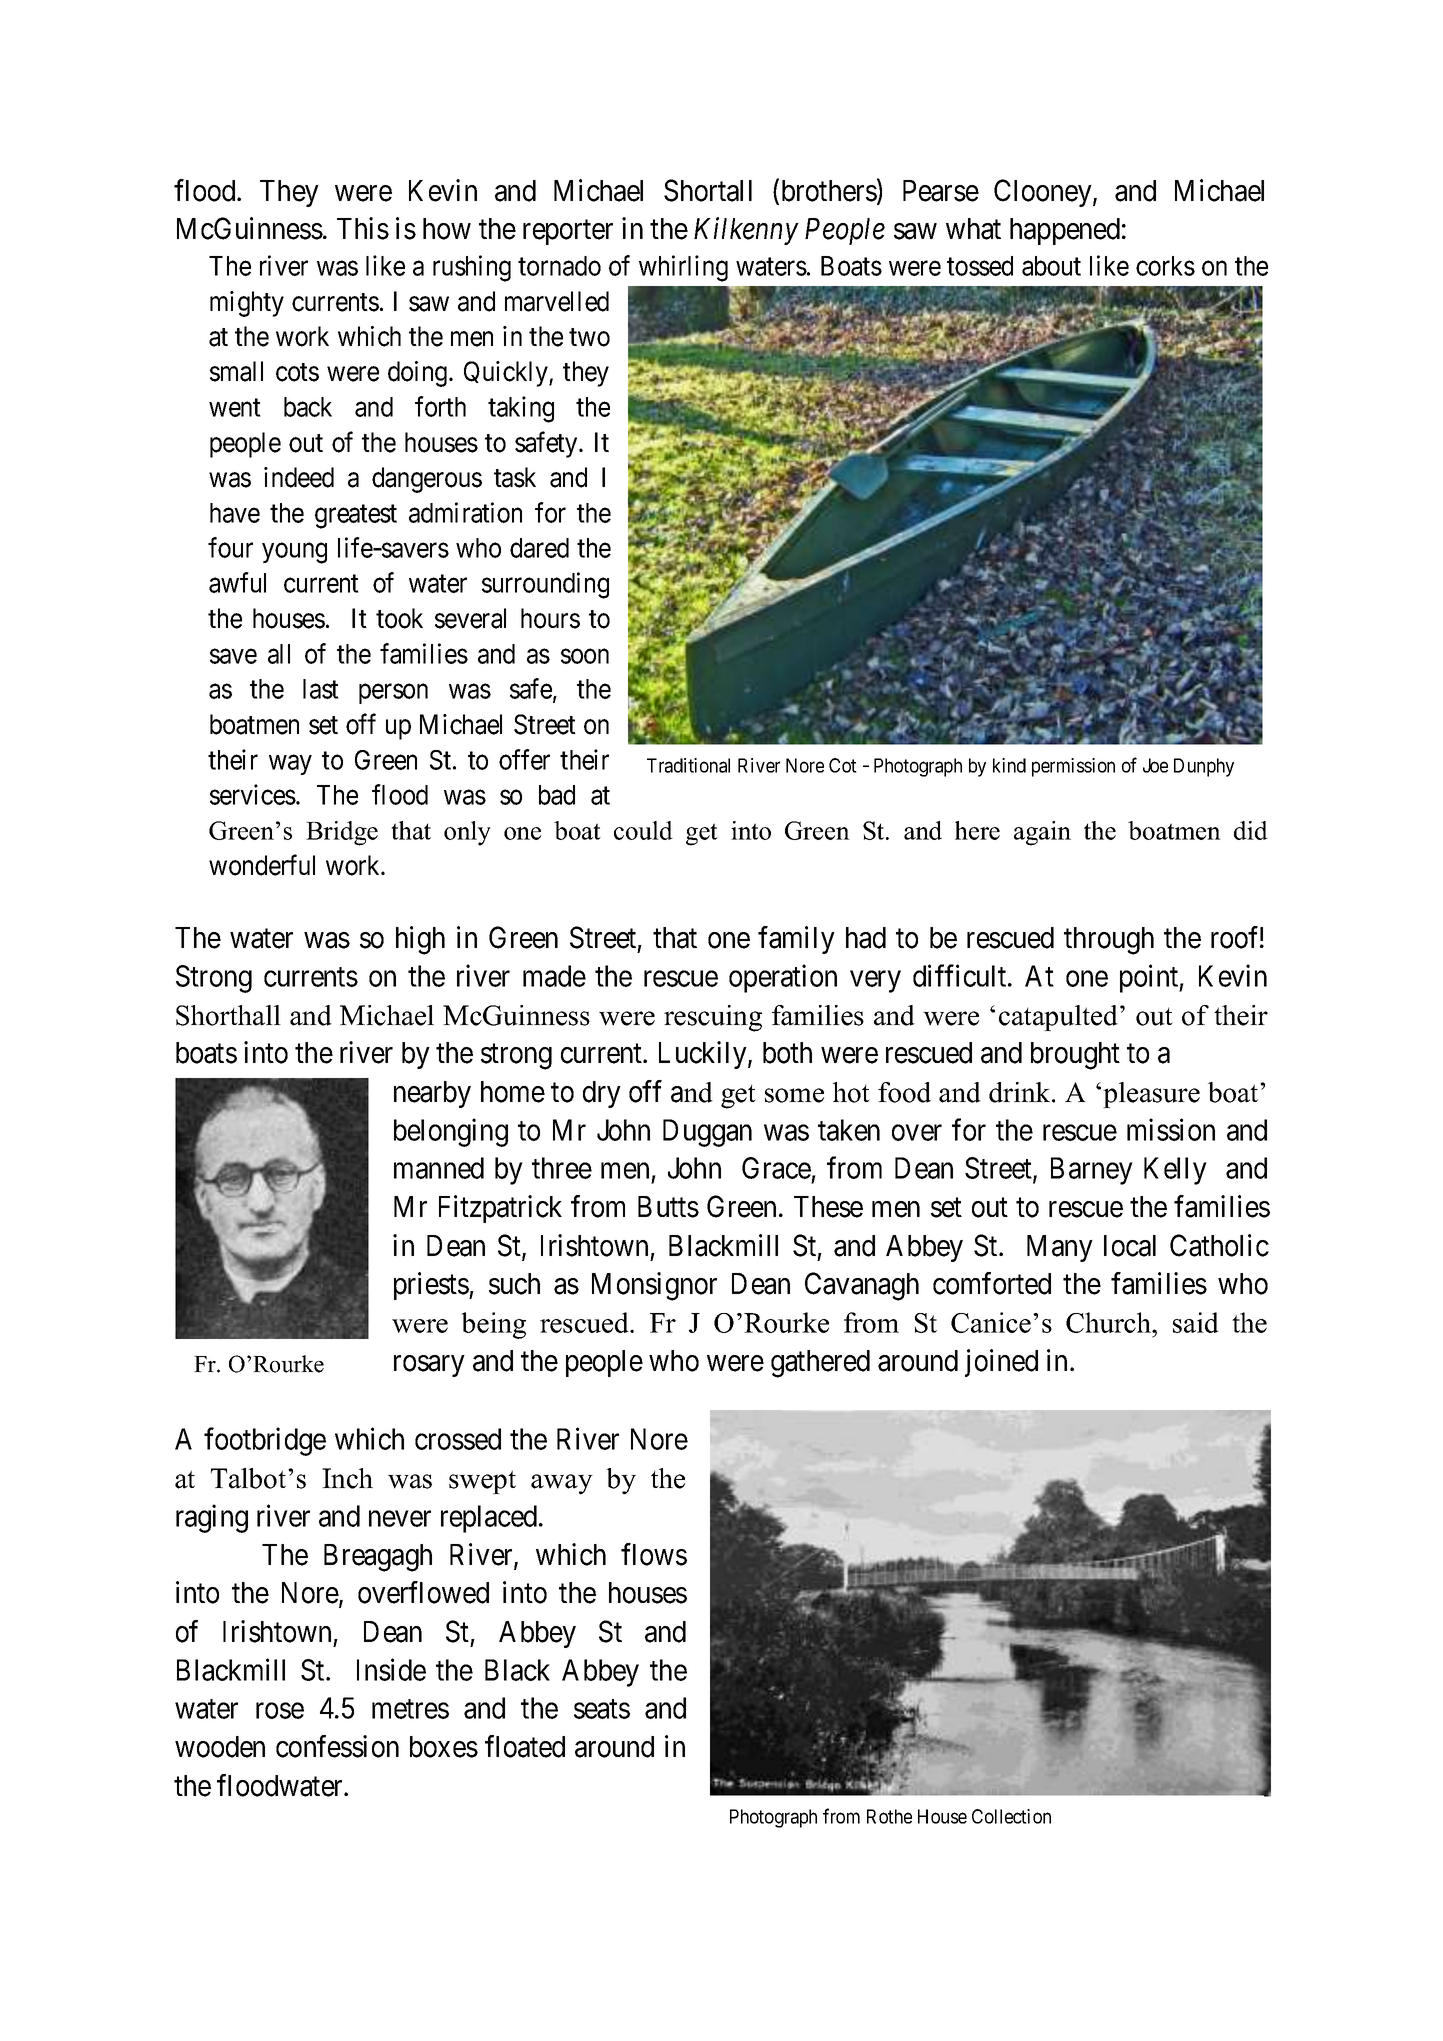 The height and width of the screenshot is (2041, 1443). Describe the element at coordinates (654, 1286) in the screenshot. I see `Monsignor` at that location.
